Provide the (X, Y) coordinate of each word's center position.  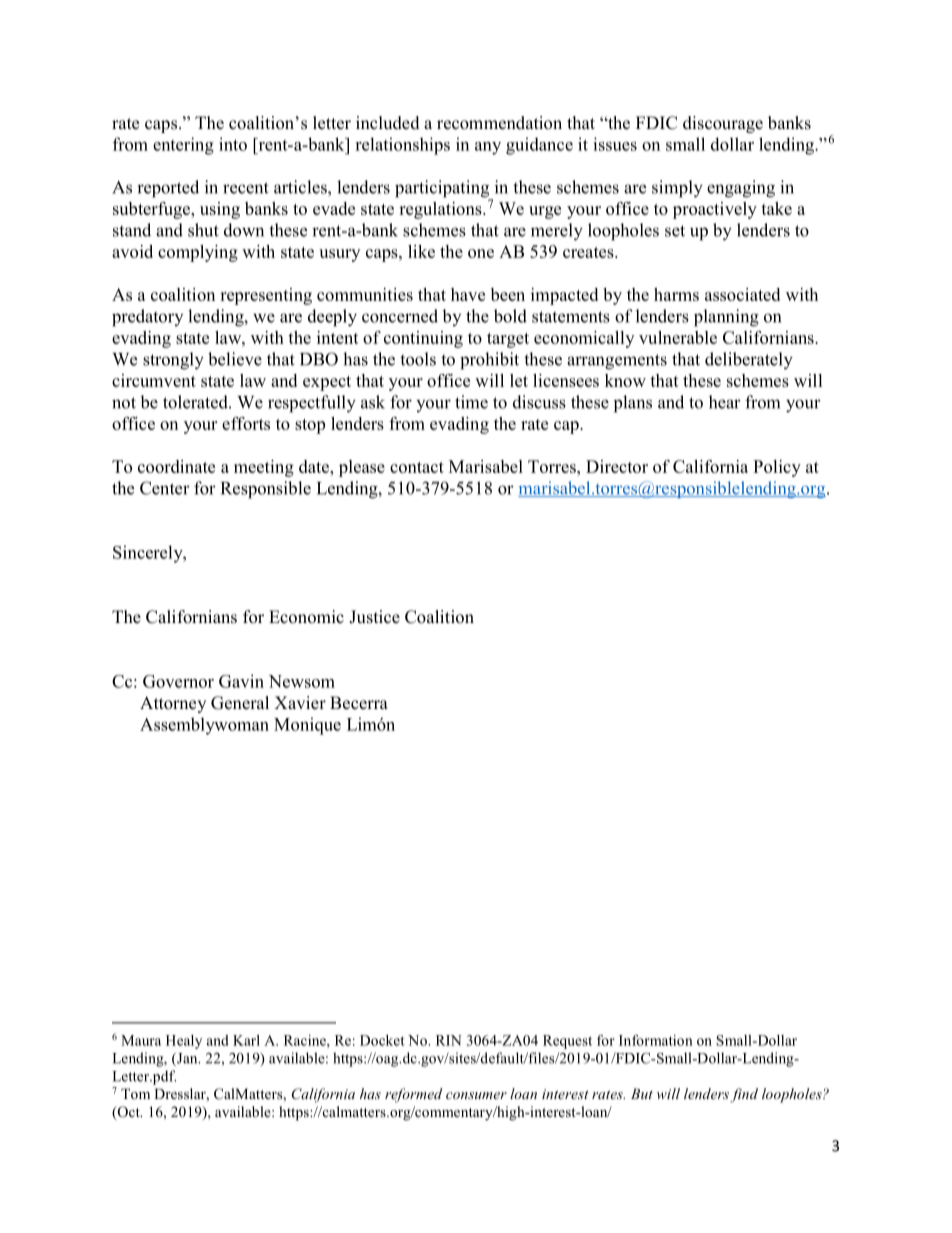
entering (183, 146)
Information (656, 1040)
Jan (187, 1059)
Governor (178, 681)
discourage (723, 124)
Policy (777, 468)
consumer (476, 1095)
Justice (374, 617)
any (488, 148)
